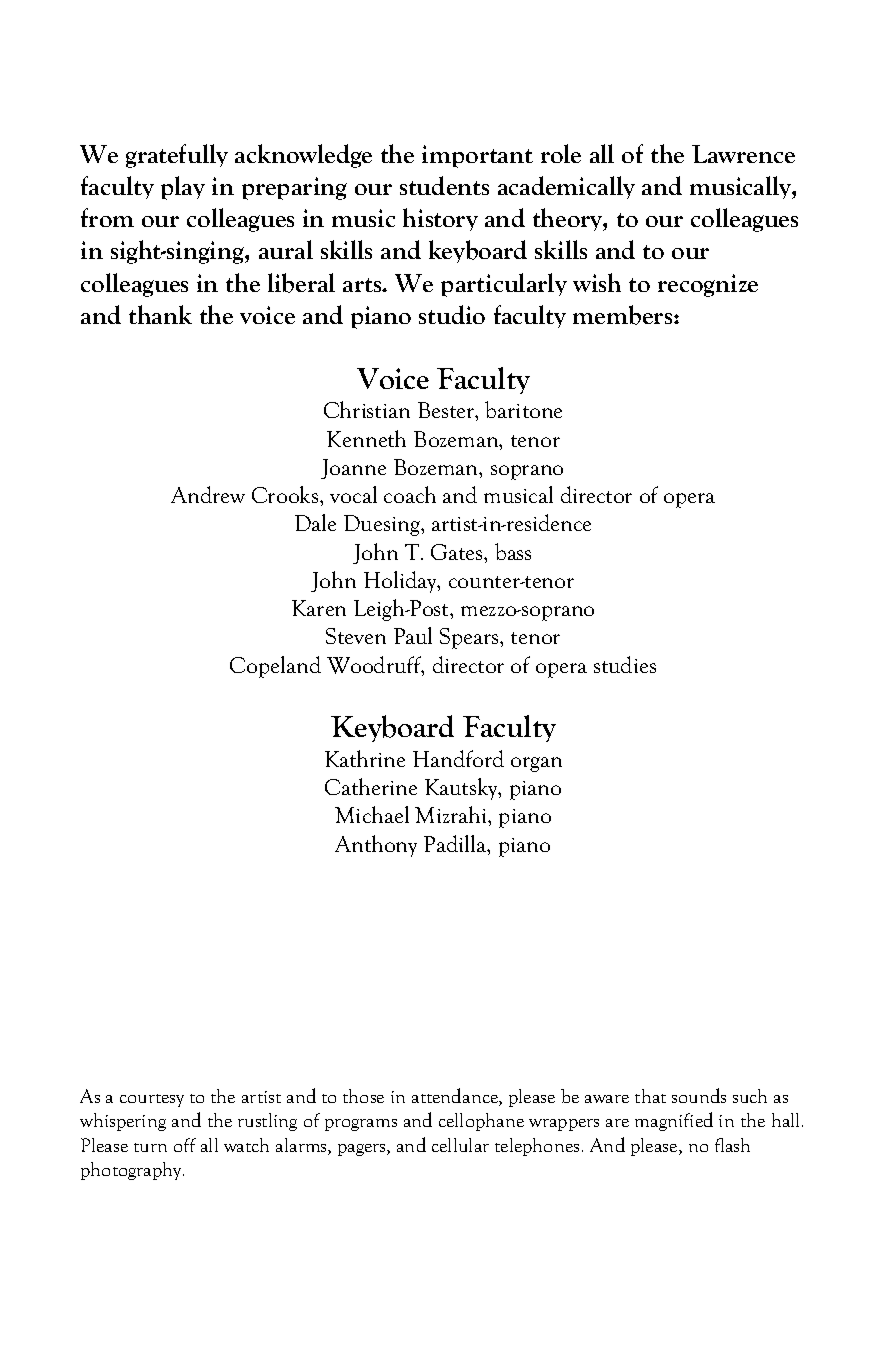 The height and width of the screenshot is (1372, 887). Describe the element at coordinates (185, 1145) in the screenshot. I see `off` at that location.
